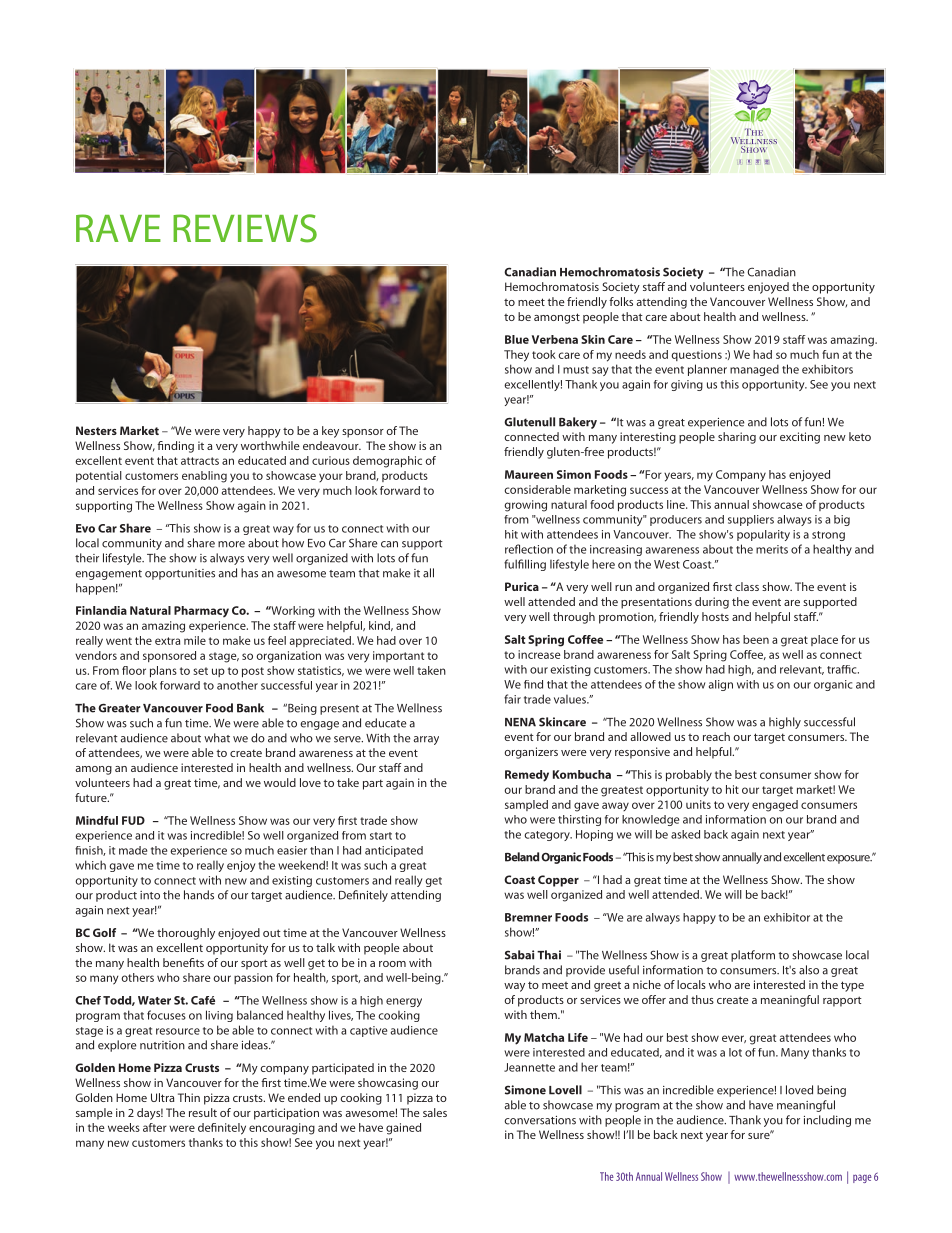 The width and height of the screenshot is (952, 1233). What do you see at coordinates (118, 228) in the screenshot?
I see `RAVE` at bounding box center [118, 228].
